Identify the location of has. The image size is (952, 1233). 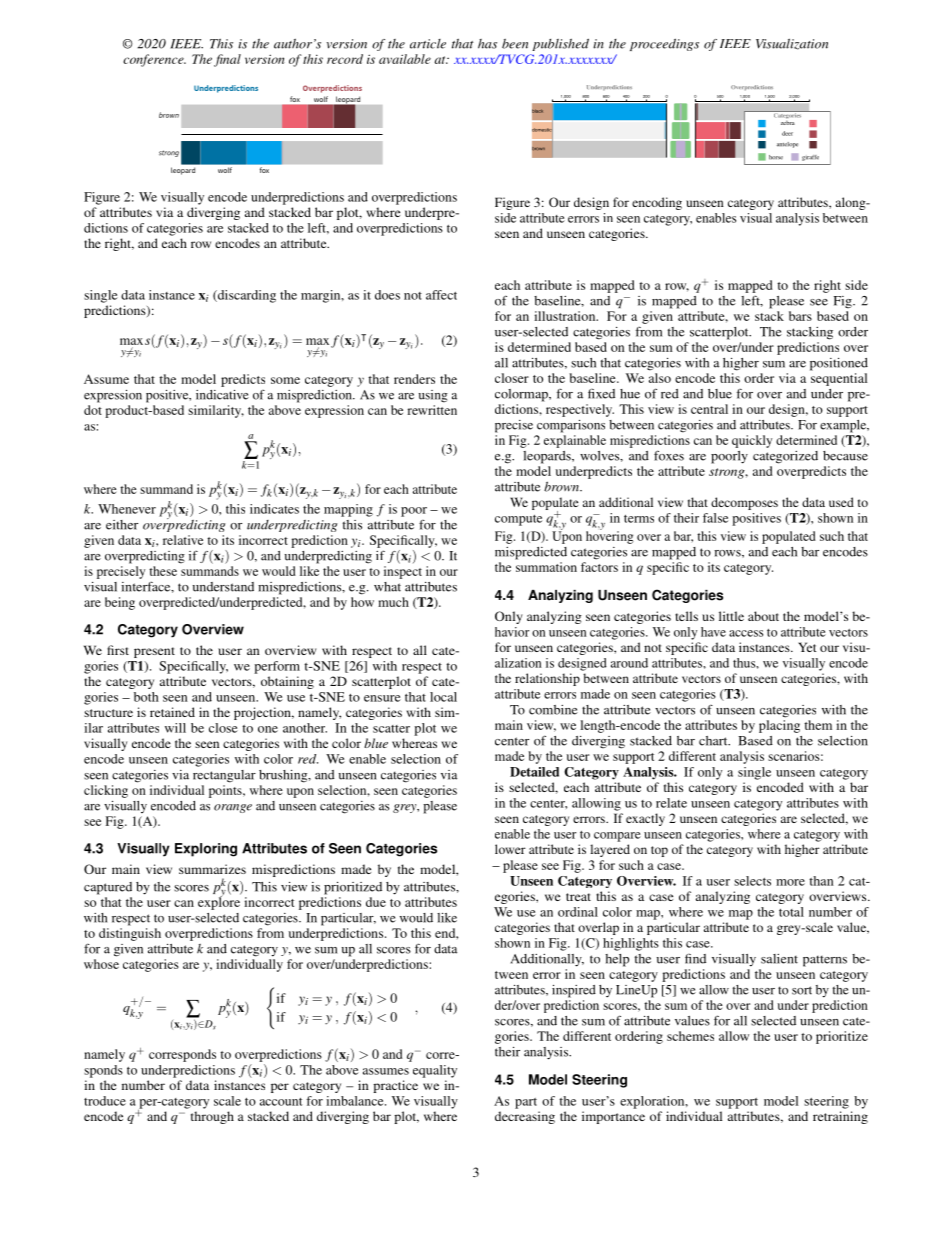
(487, 44).
